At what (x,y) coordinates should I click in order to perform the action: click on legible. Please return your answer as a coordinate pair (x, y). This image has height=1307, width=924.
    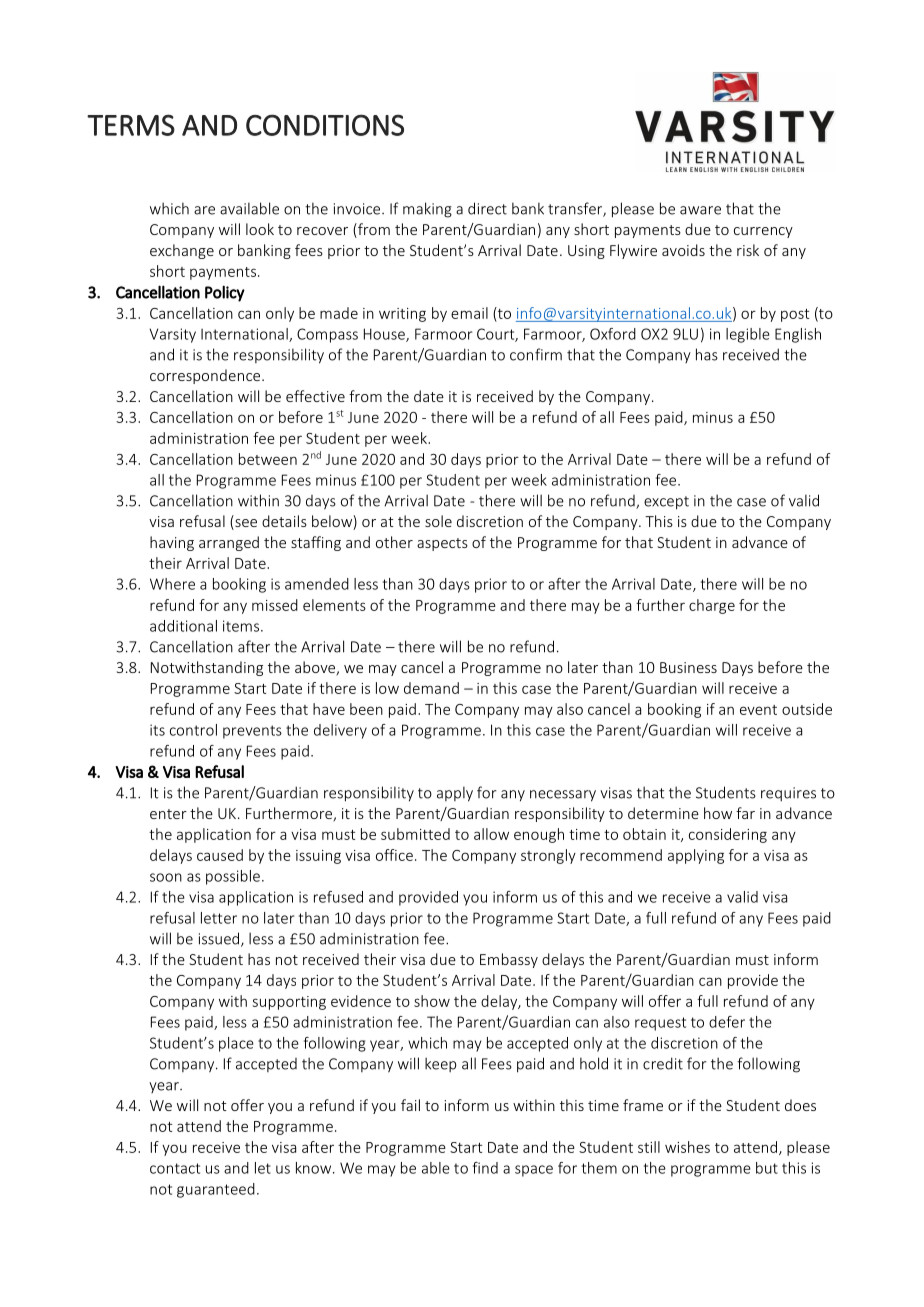
    Looking at the image, I should click on (748, 335).
